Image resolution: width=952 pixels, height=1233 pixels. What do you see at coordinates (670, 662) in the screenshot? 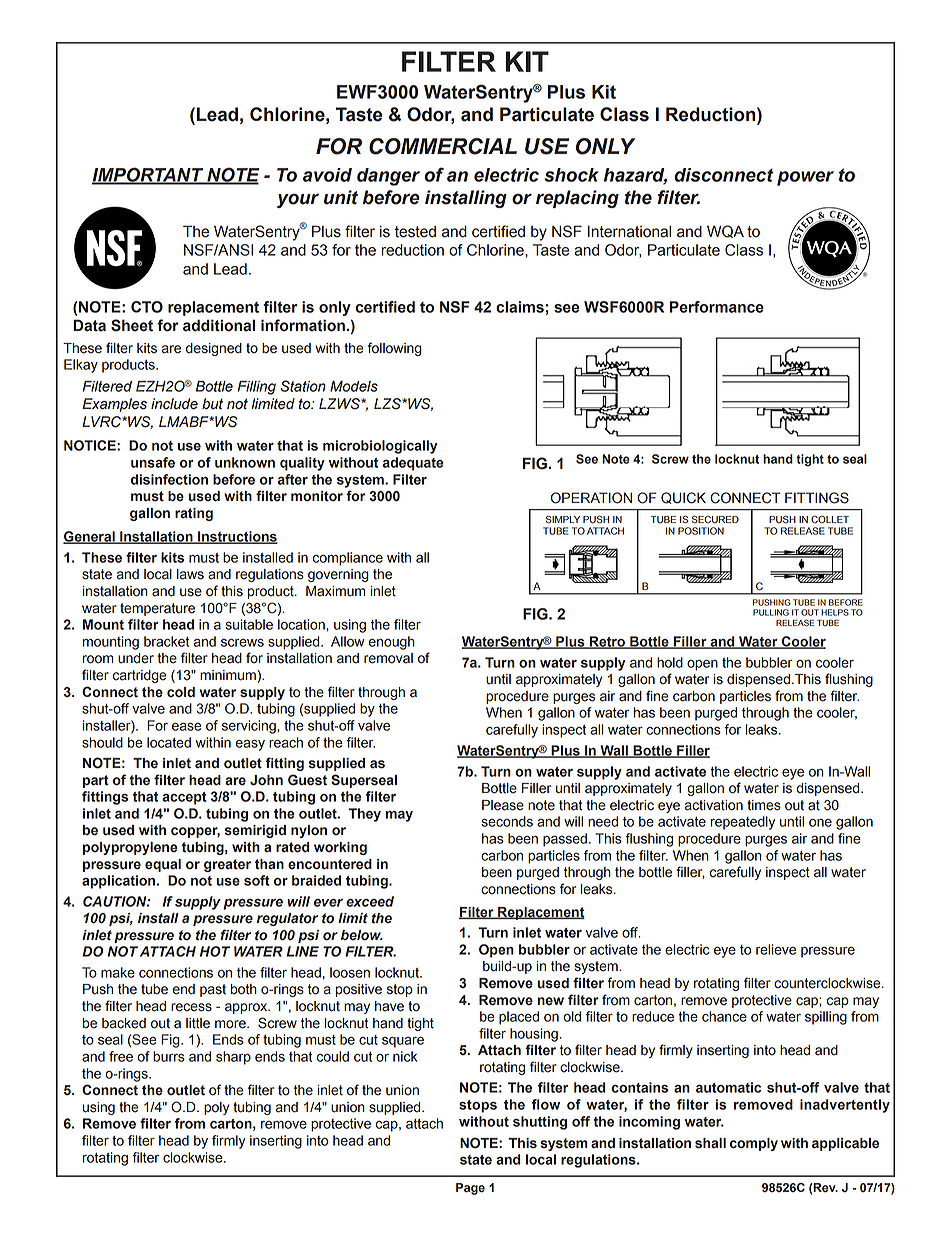
I see `hold` at bounding box center [670, 662].
